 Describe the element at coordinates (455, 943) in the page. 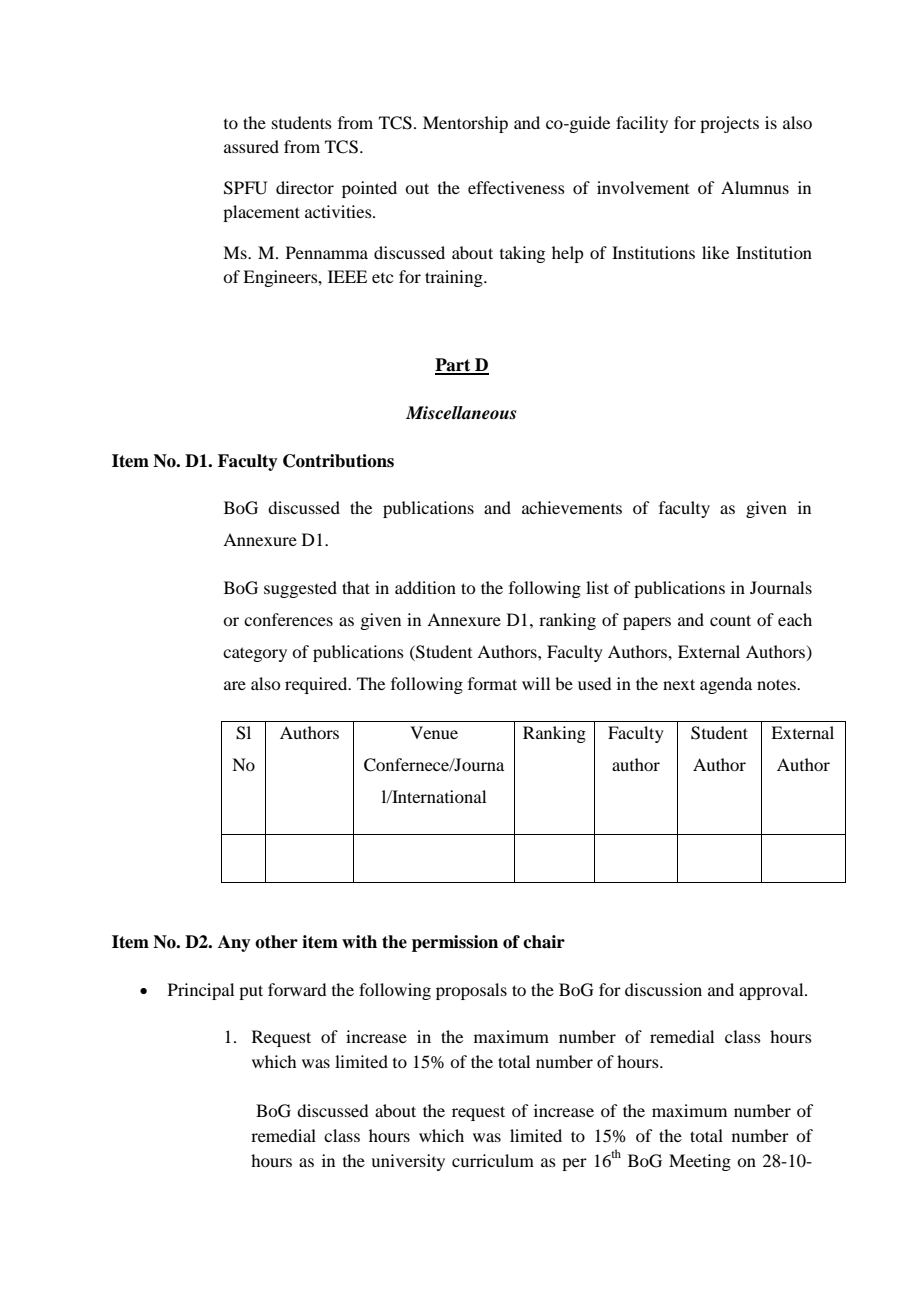

I see `permission` at that location.
